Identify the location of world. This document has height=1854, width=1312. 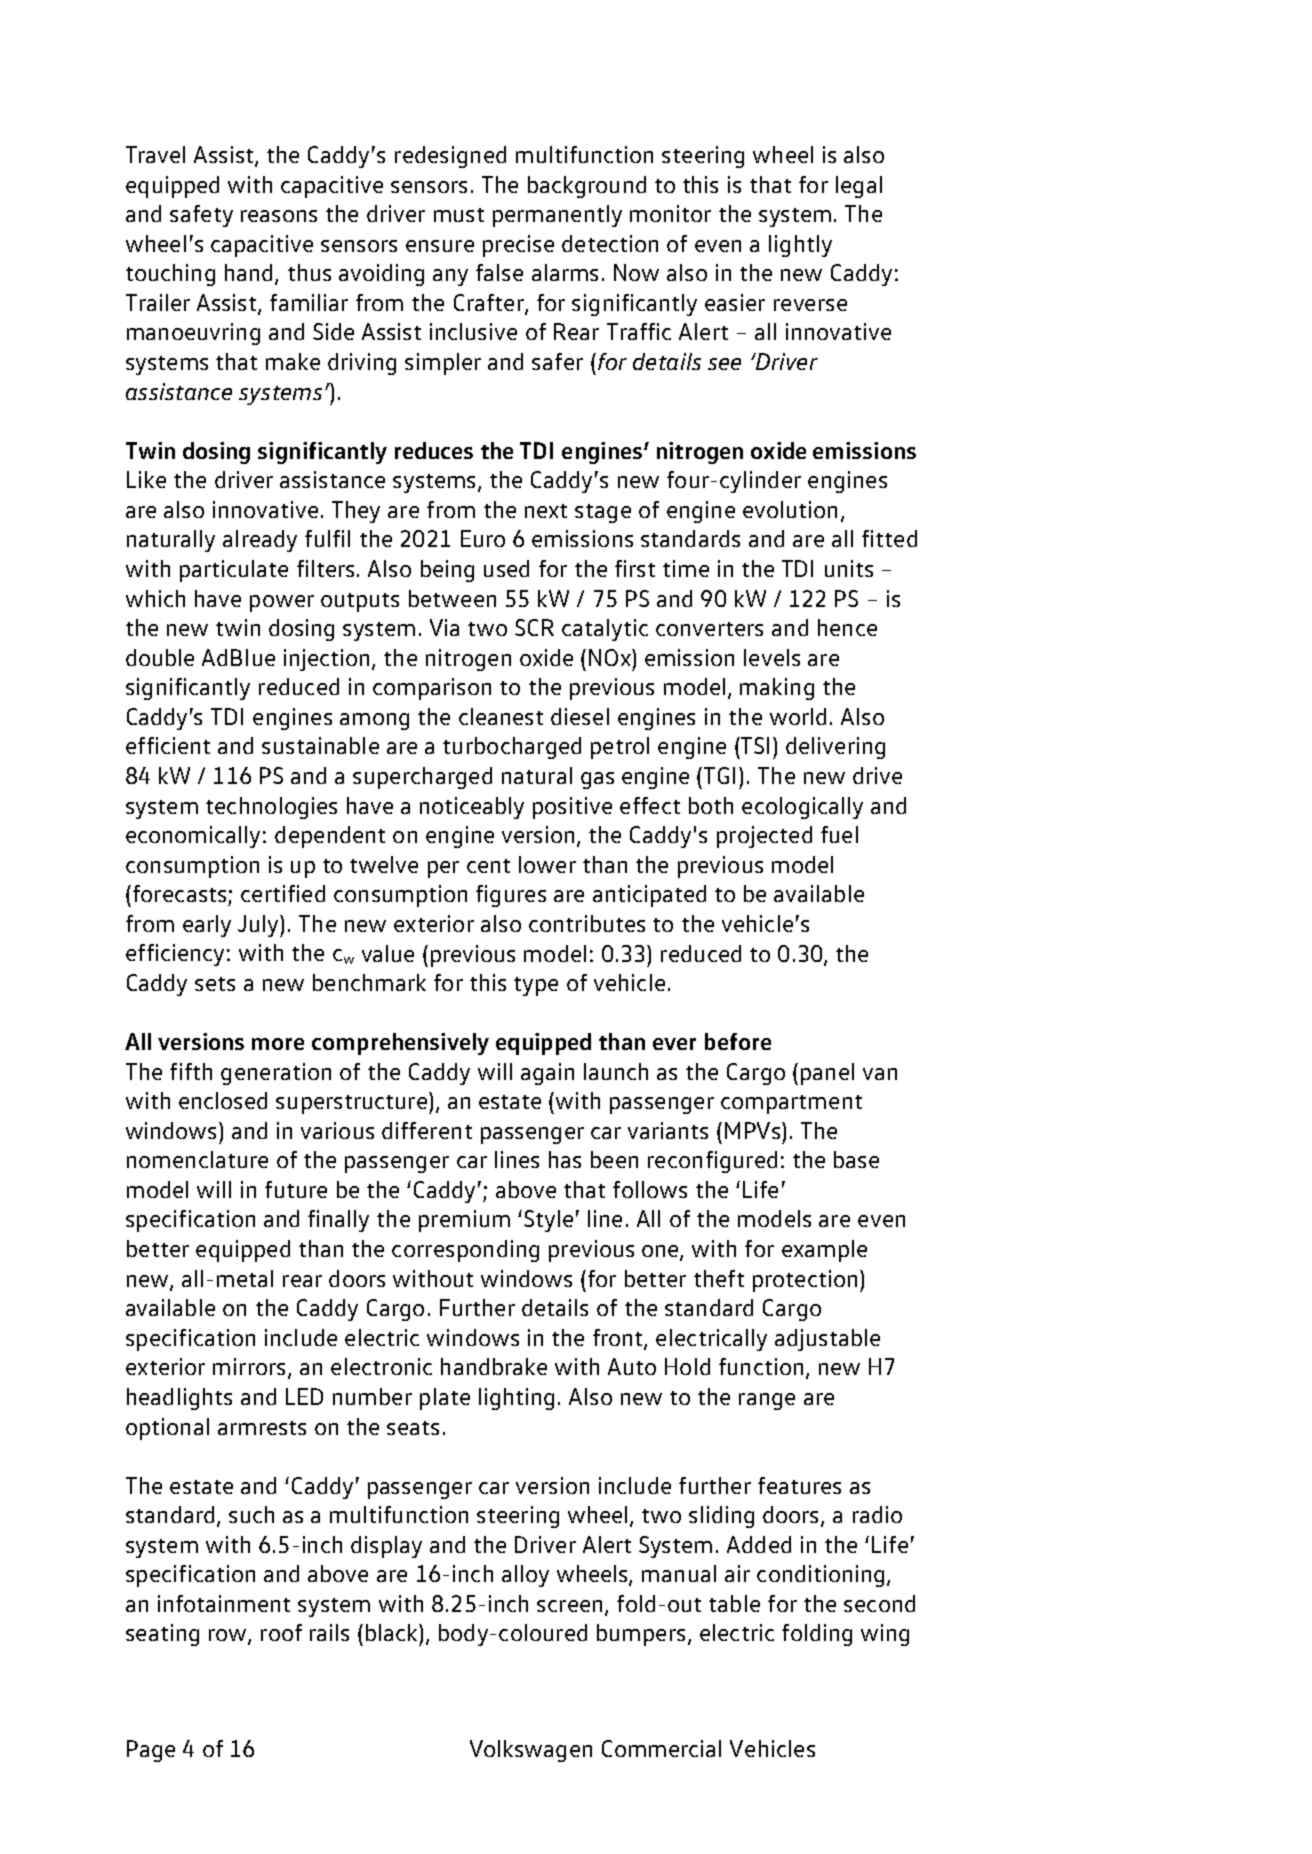
(798, 716).
